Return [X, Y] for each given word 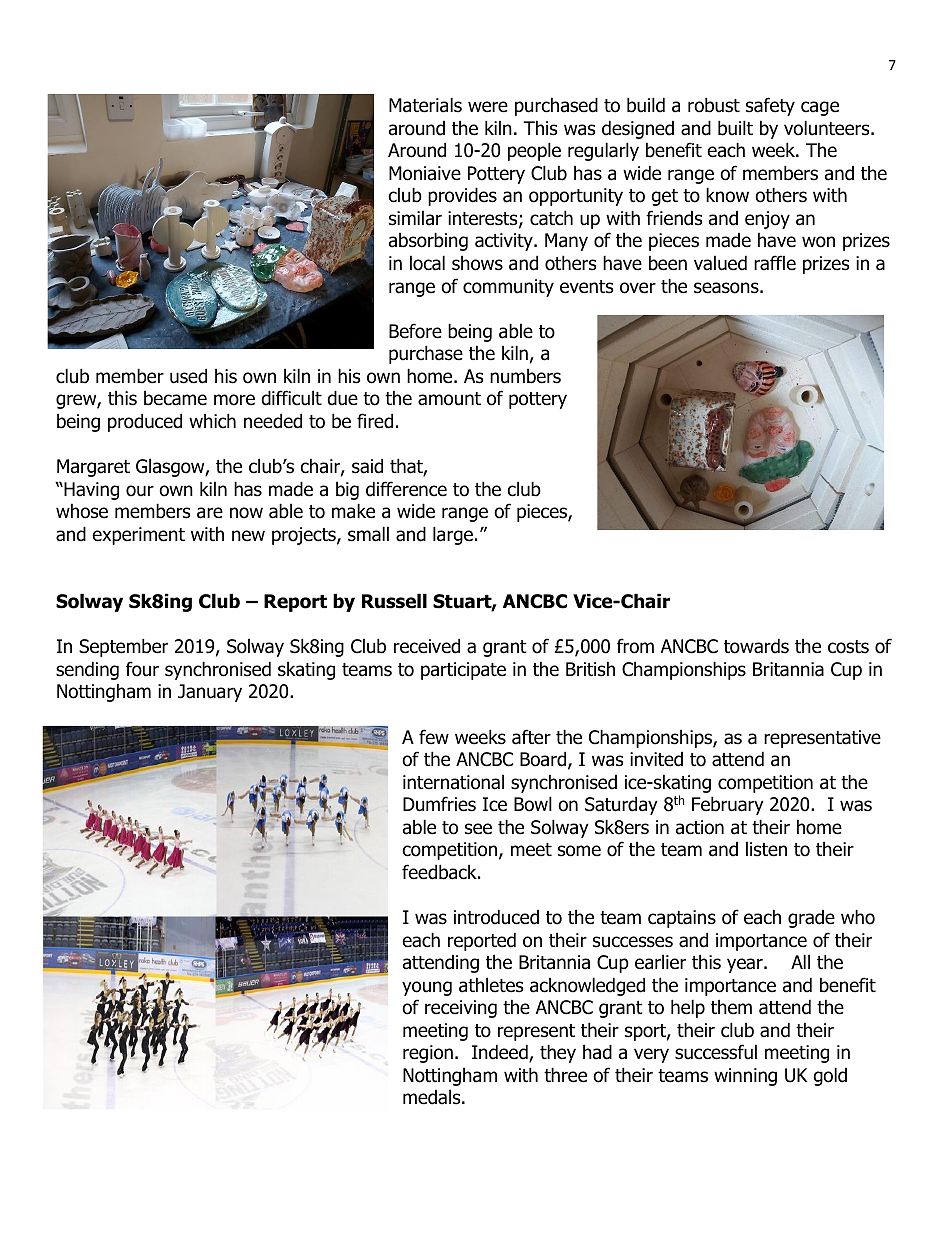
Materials [425, 105]
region [428, 1054]
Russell [394, 601]
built [735, 128]
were [488, 107]
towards [756, 646]
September [123, 647]
